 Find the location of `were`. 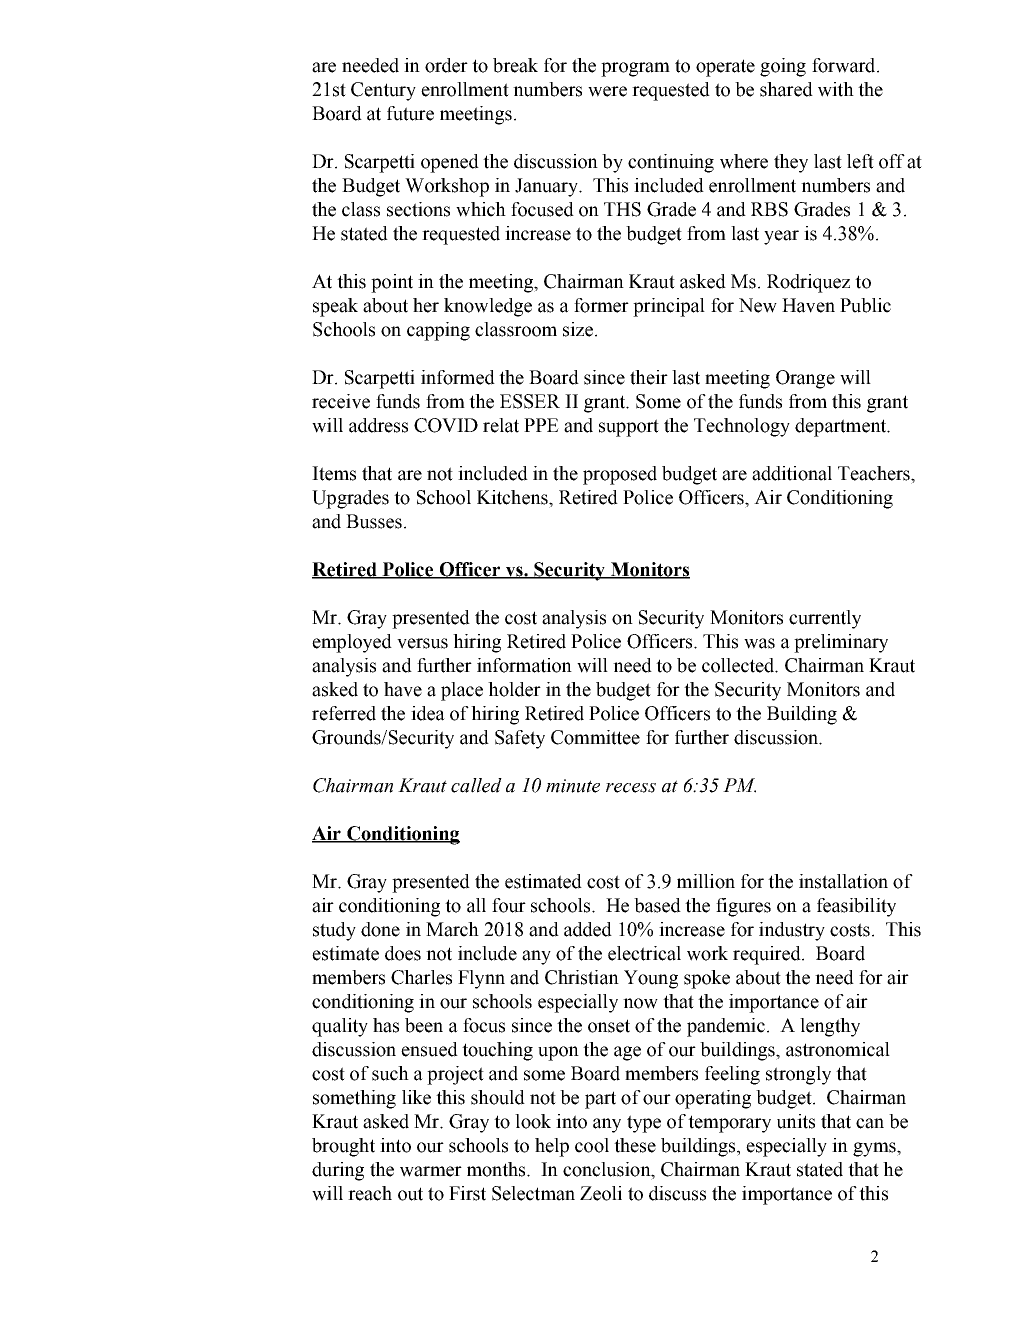

were is located at coordinates (607, 91).
